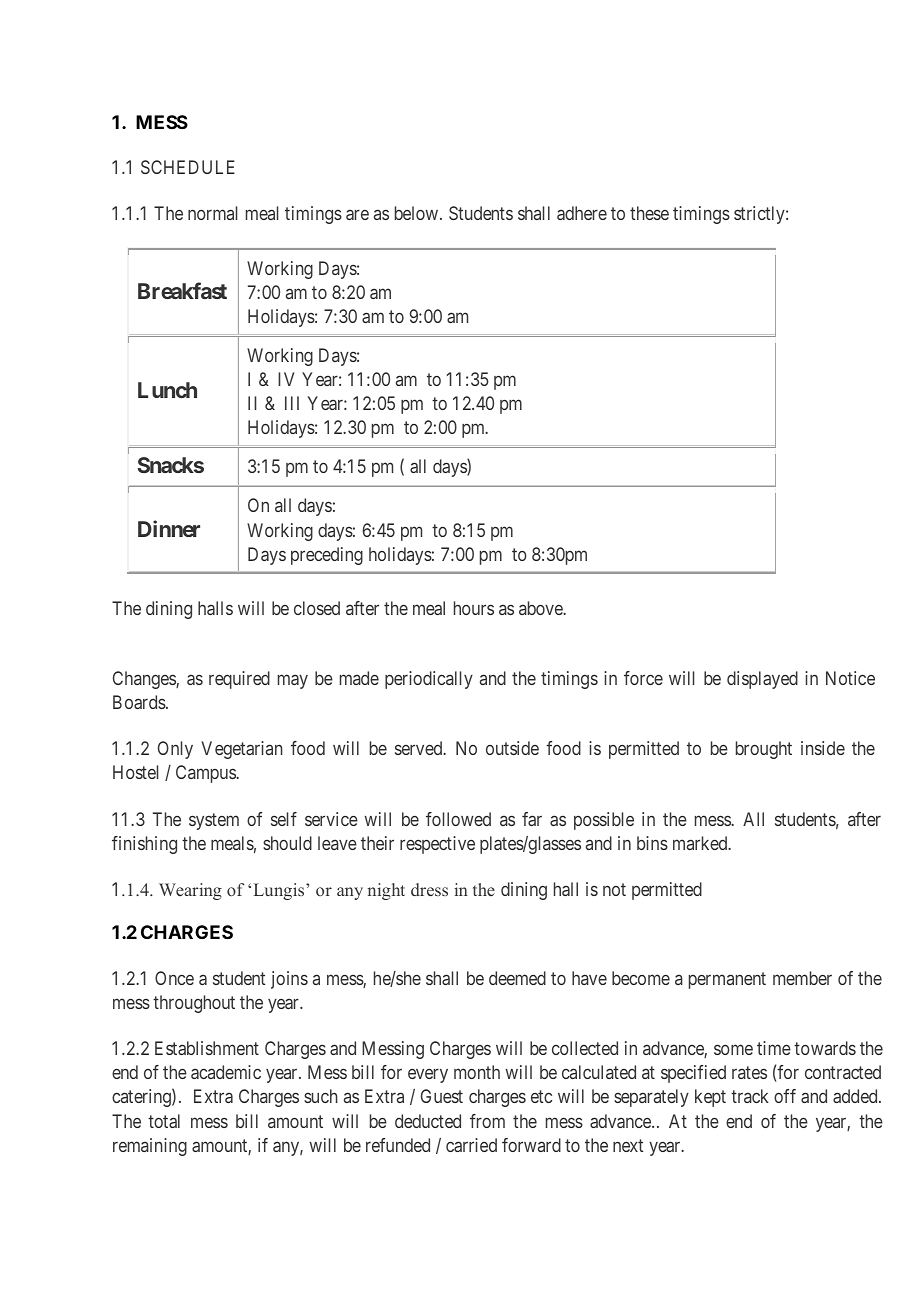 The width and height of the document is (924, 1308). I want to click on these, so click(649, 213).
